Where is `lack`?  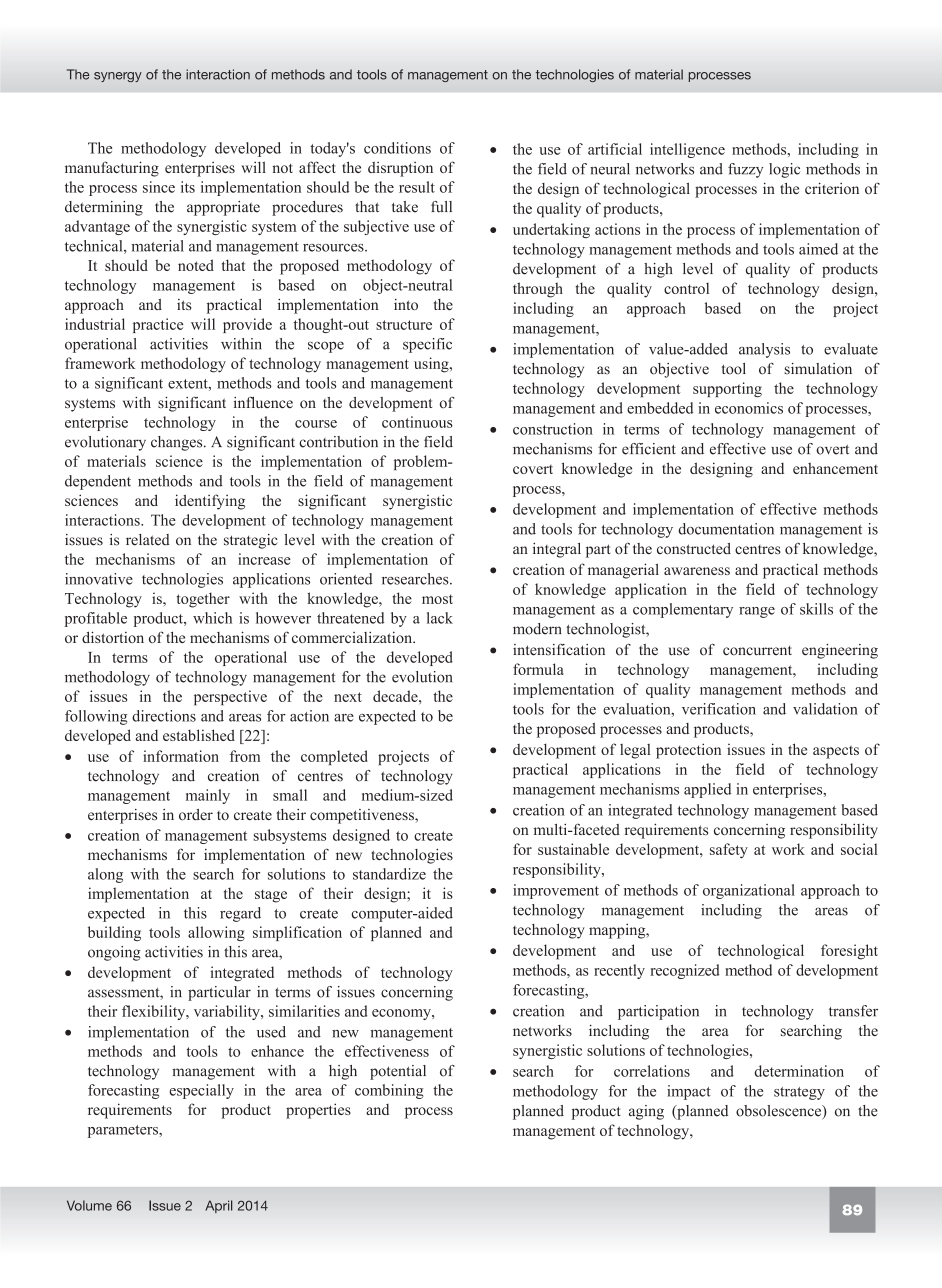
lack is located at coordinates (440, 618).
